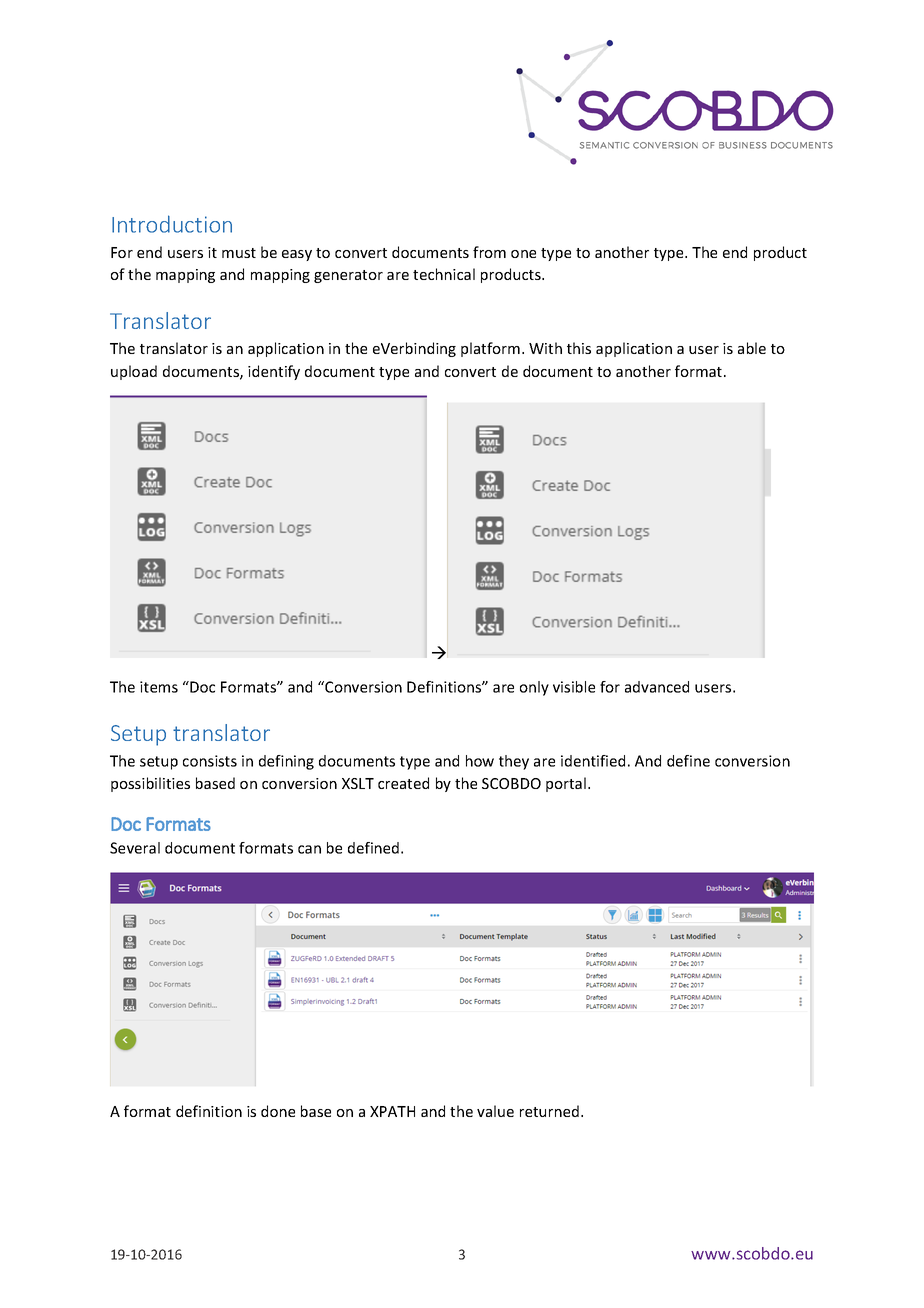 This screenshot has height=1308, width=924. I want to click on only, so click(534, 688).
